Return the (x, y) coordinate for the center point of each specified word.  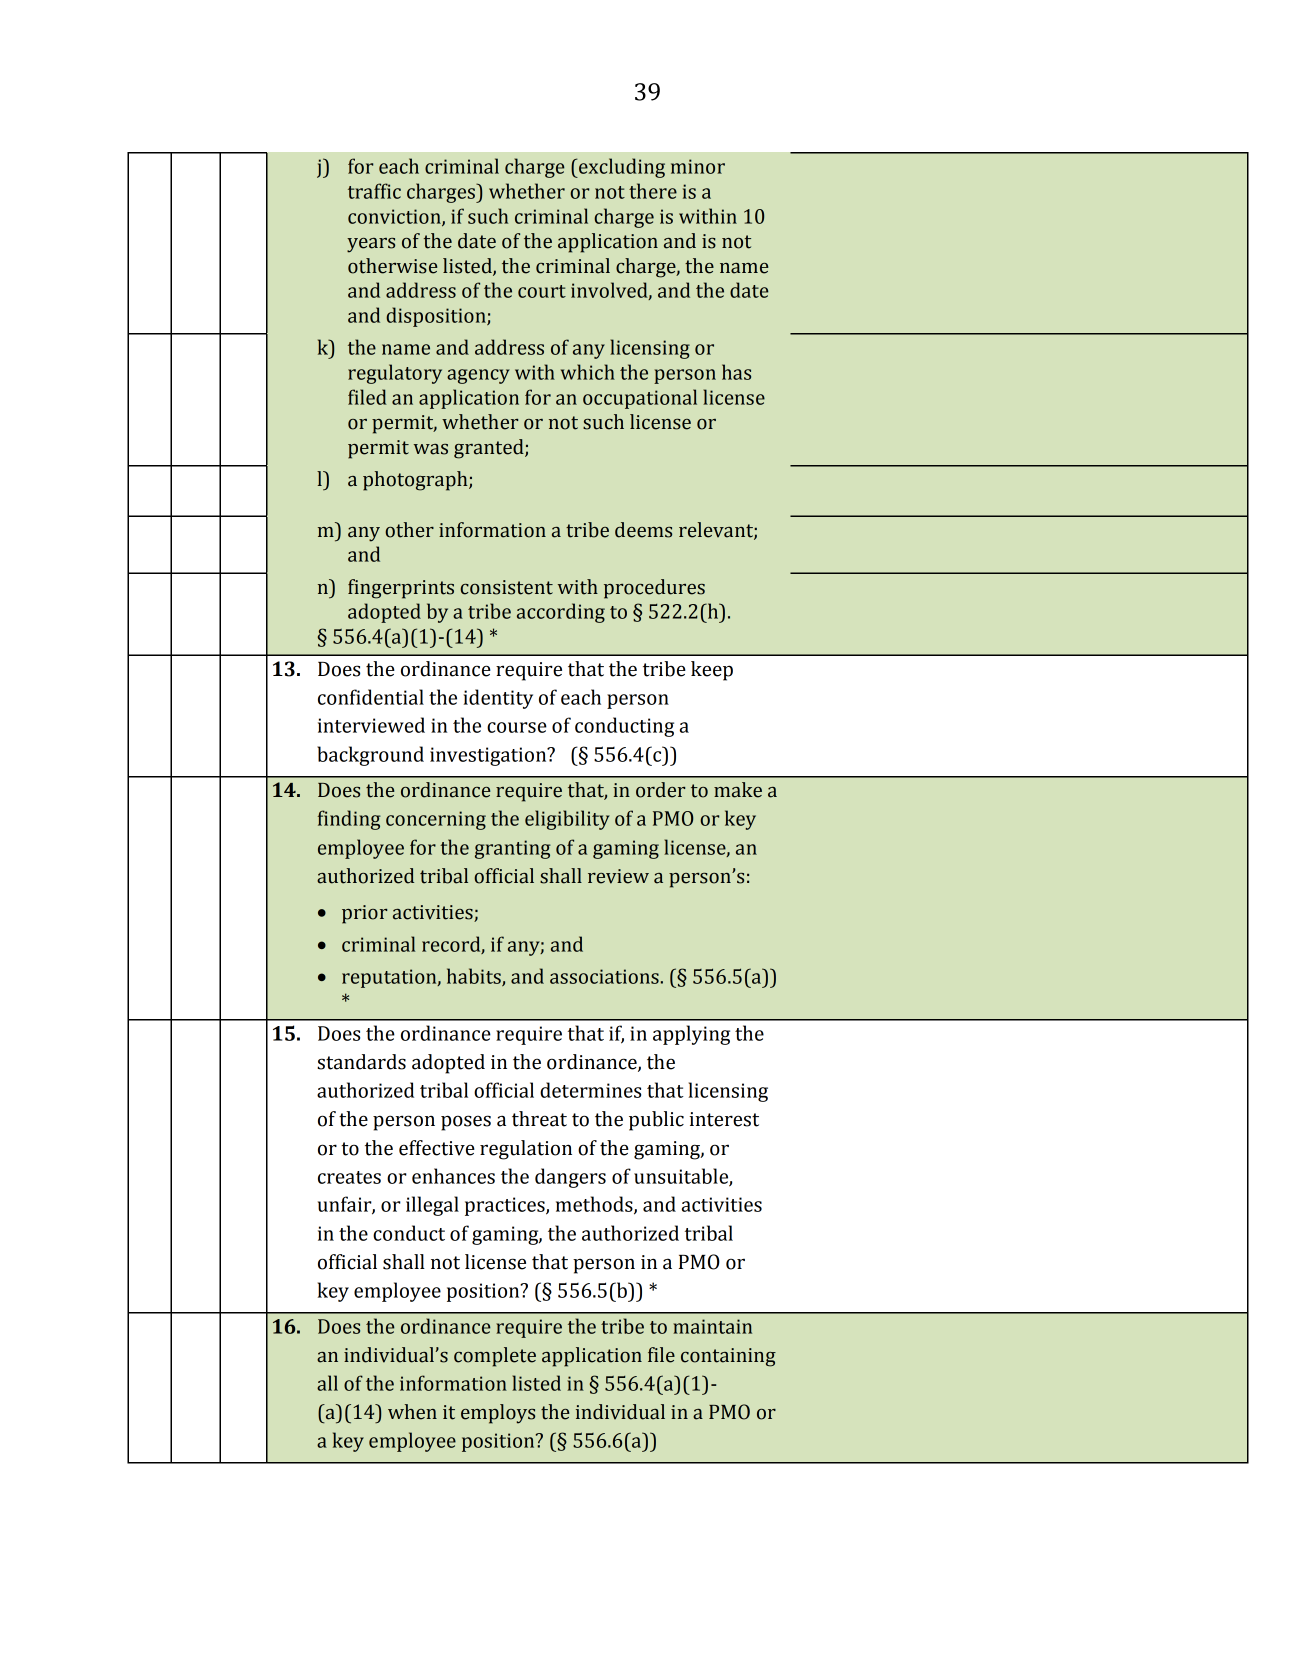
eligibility (567, 820)
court (542, 291)
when (412, 1412)
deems (643, 530)
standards (361, 1062)
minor (698, 166)
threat (539, 1119)
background (370, 756)
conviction (395, 217)
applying (691, 1035)
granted (490, 449)
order (660, 790)
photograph (416, 481)
